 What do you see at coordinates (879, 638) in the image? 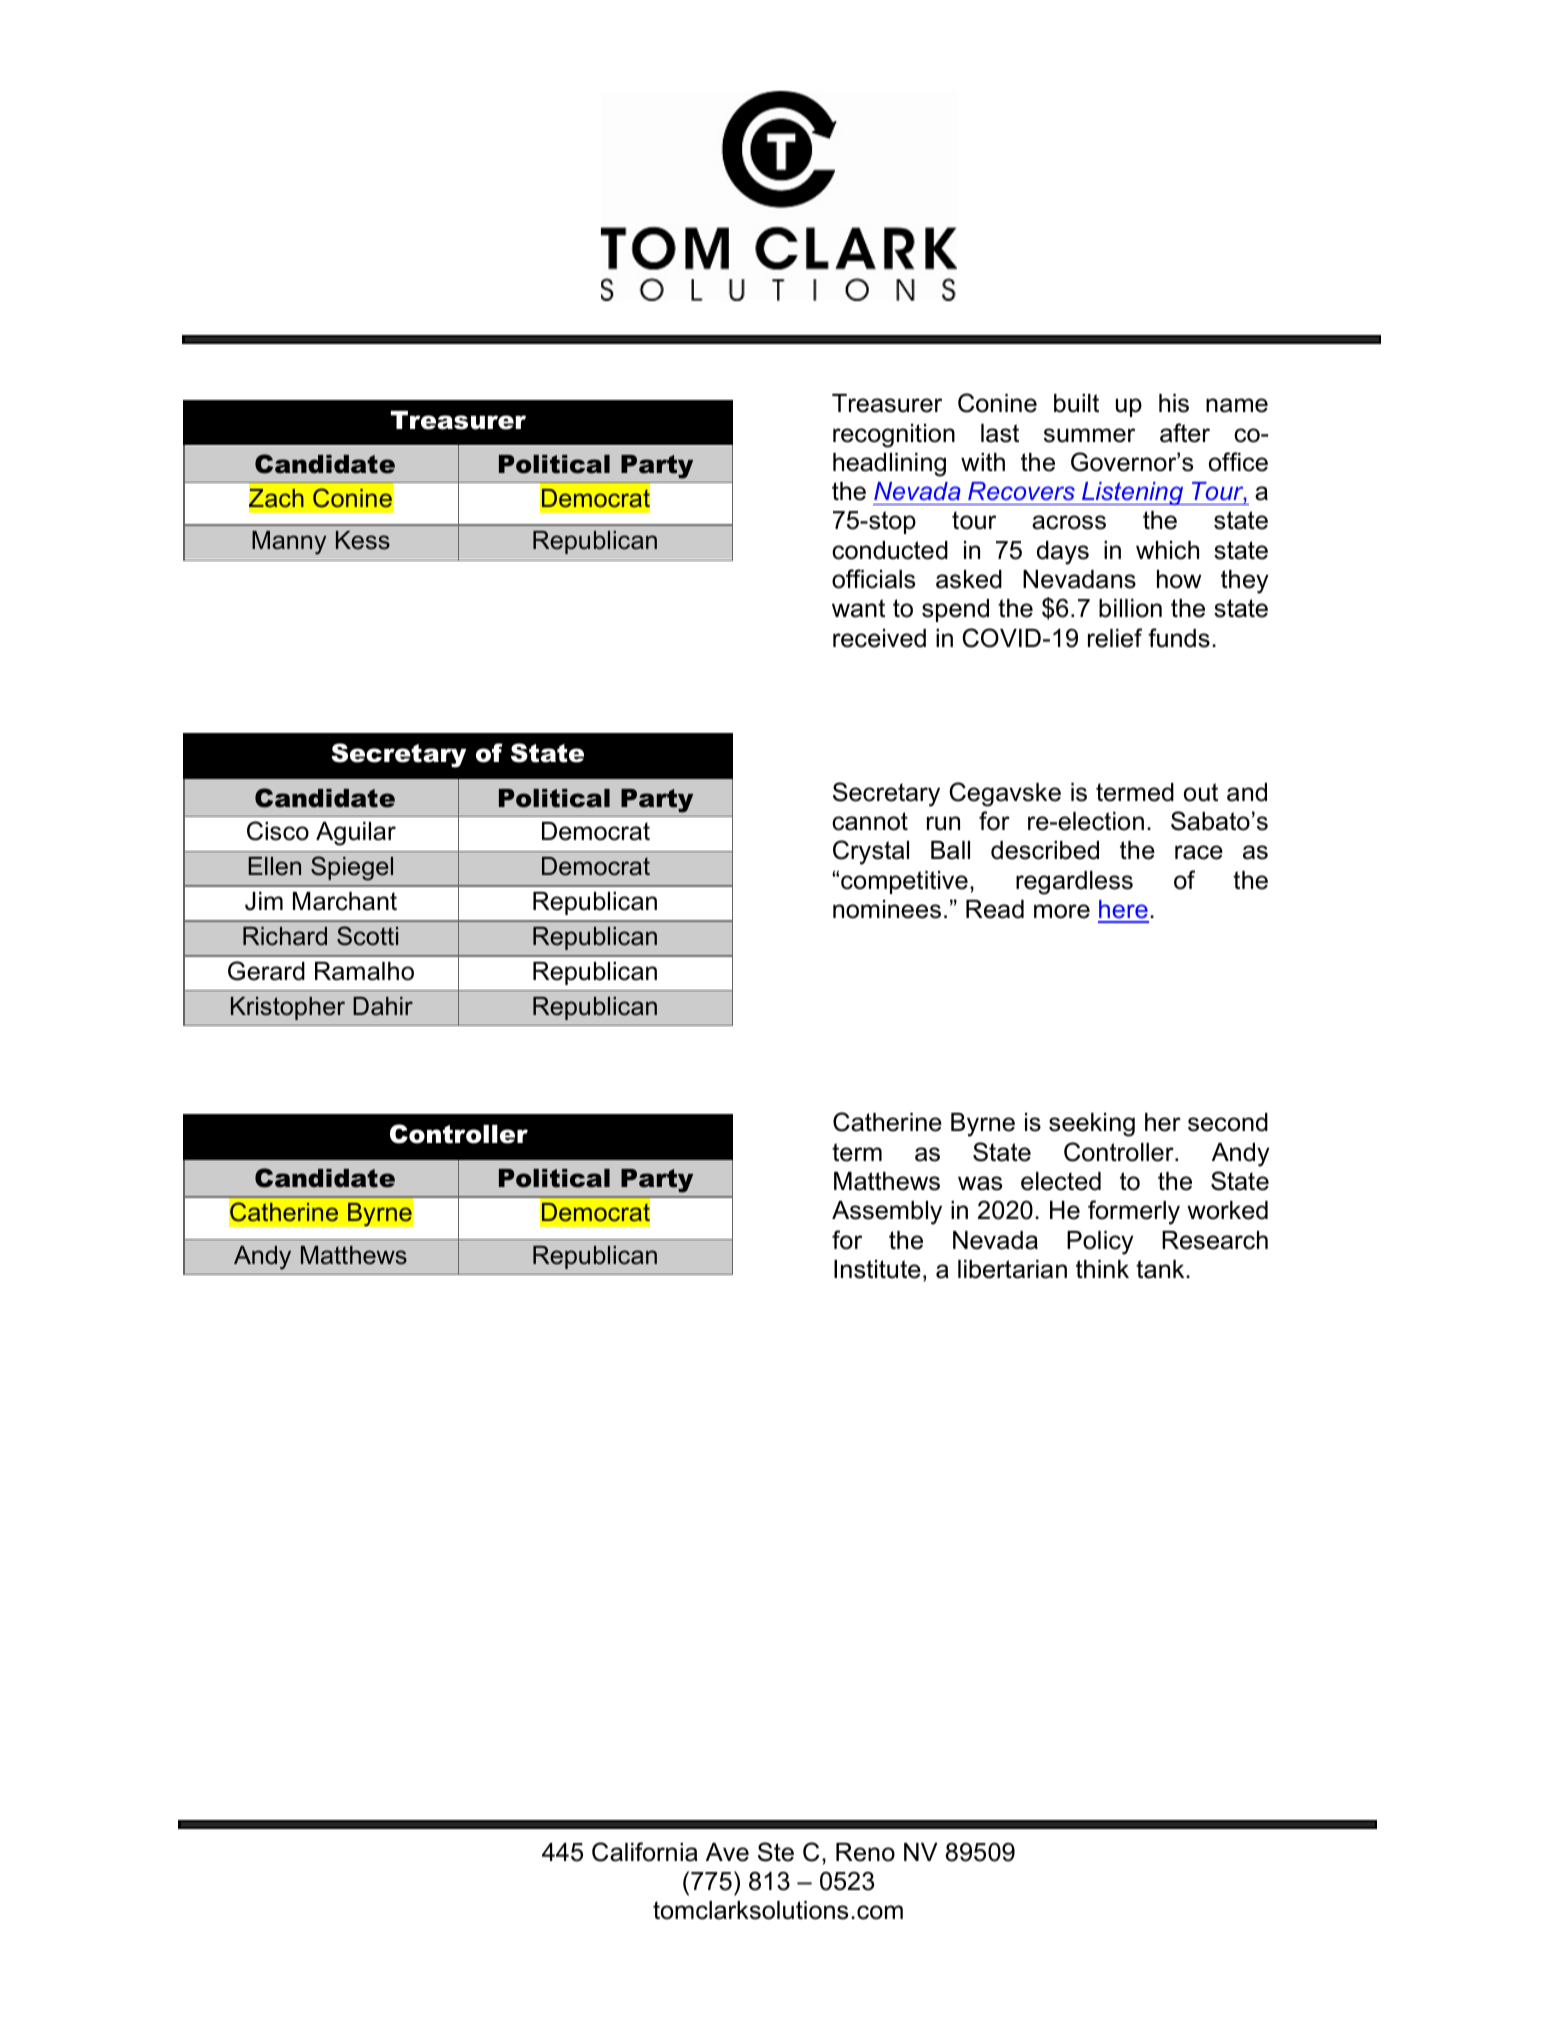
I see `received` at bounding box center [879, 638].
